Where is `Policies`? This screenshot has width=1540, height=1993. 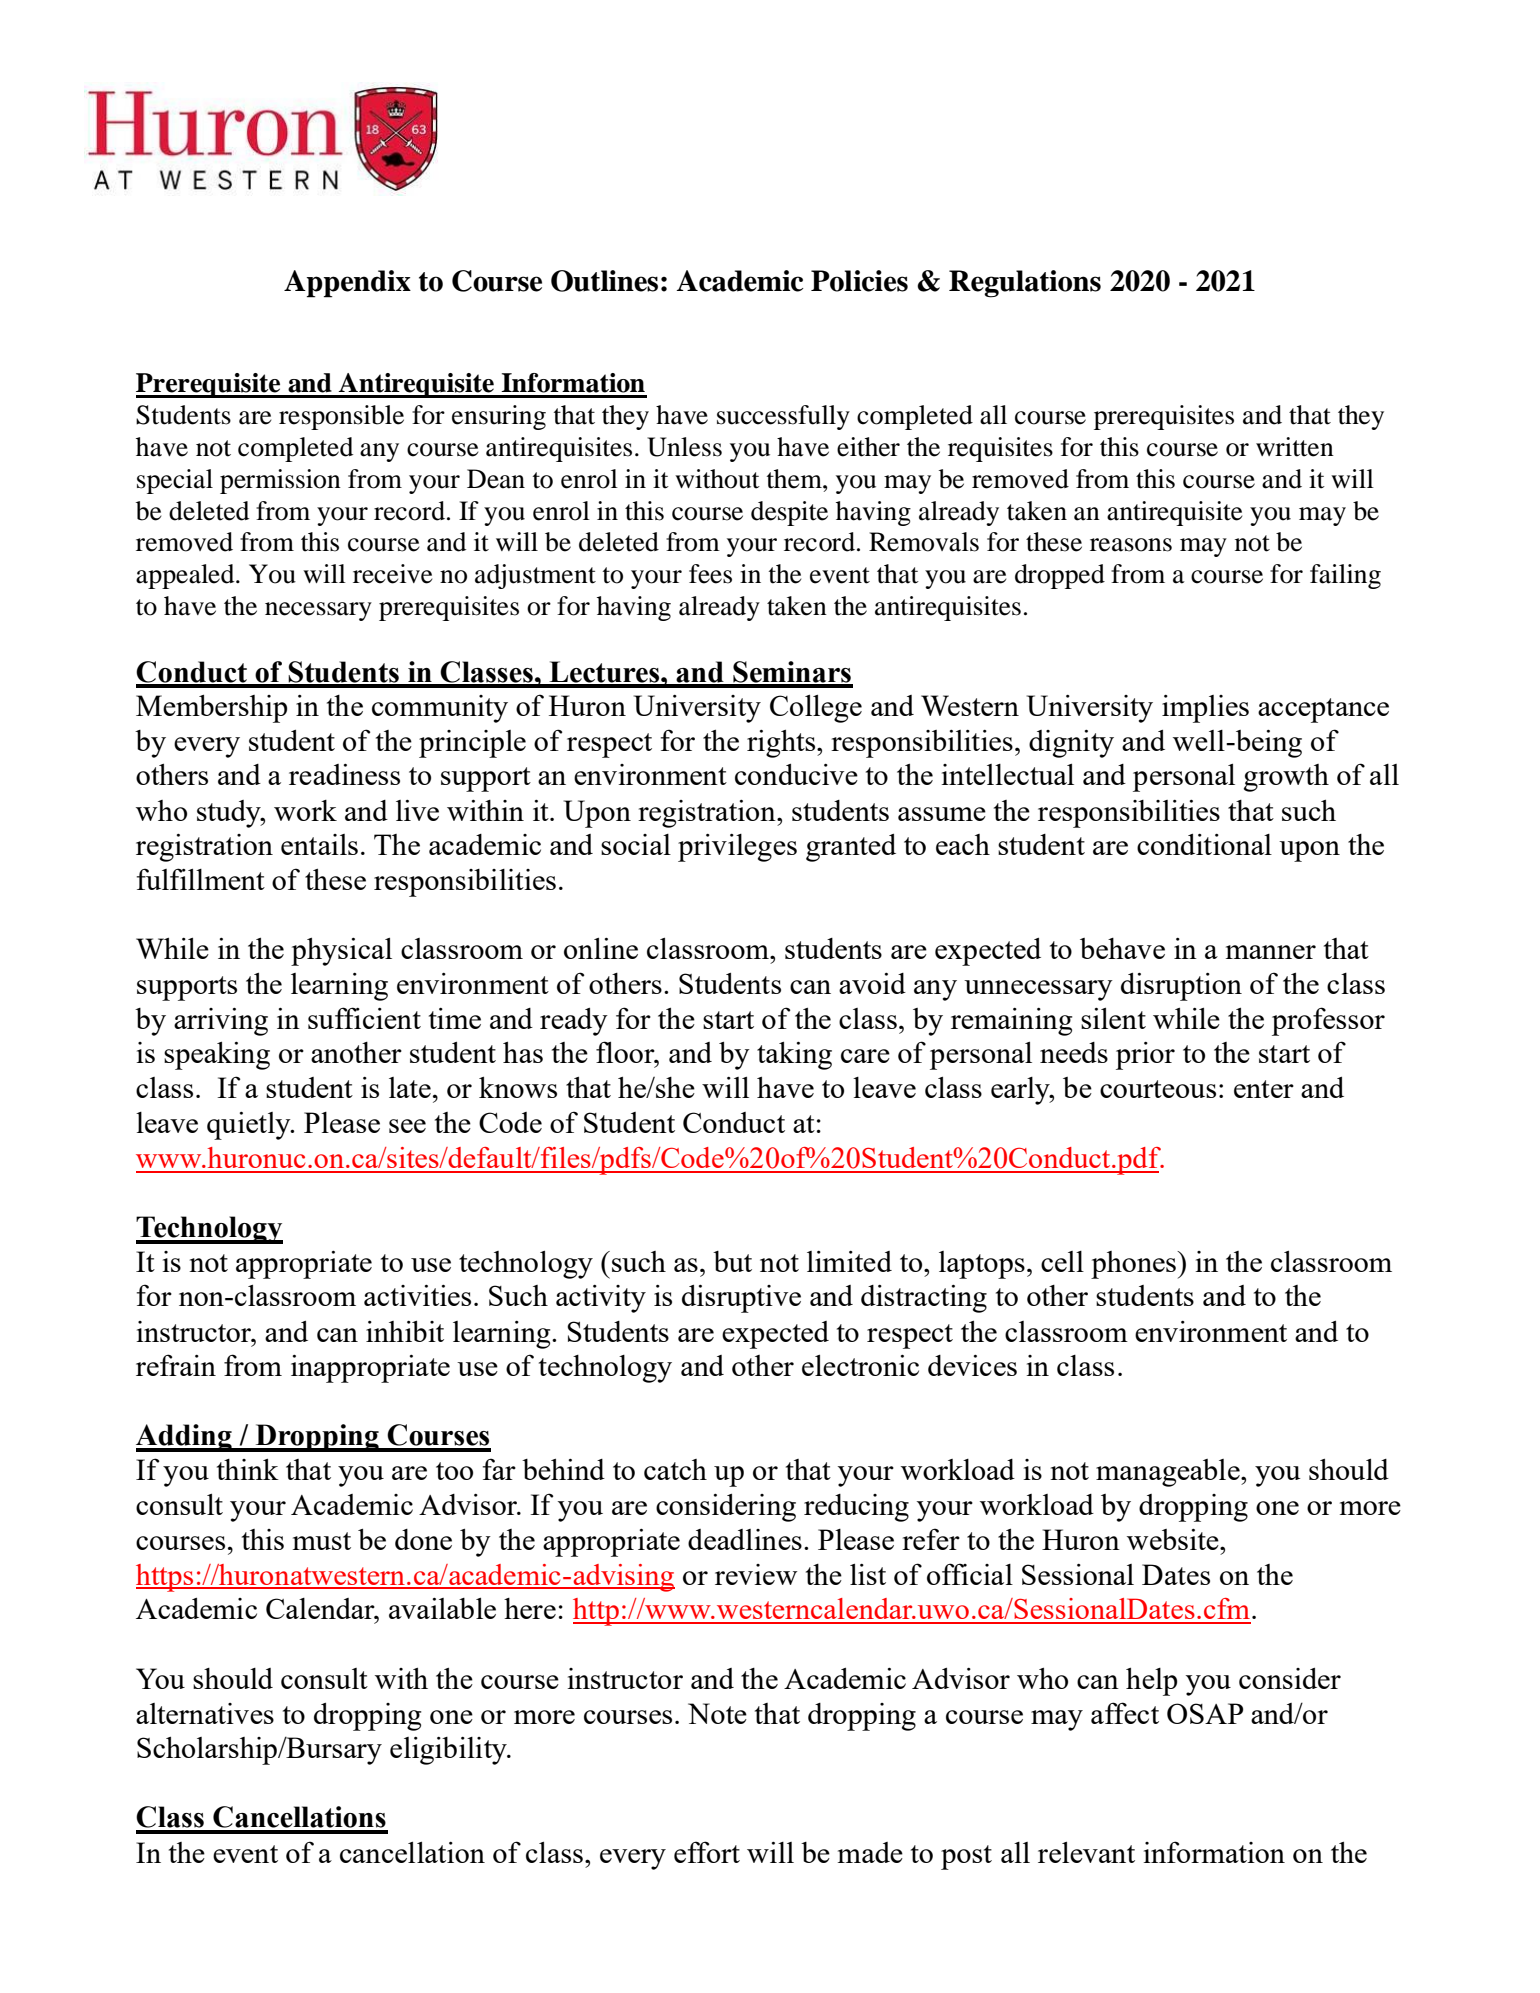
Policies is located at coordinates (859, 281).
